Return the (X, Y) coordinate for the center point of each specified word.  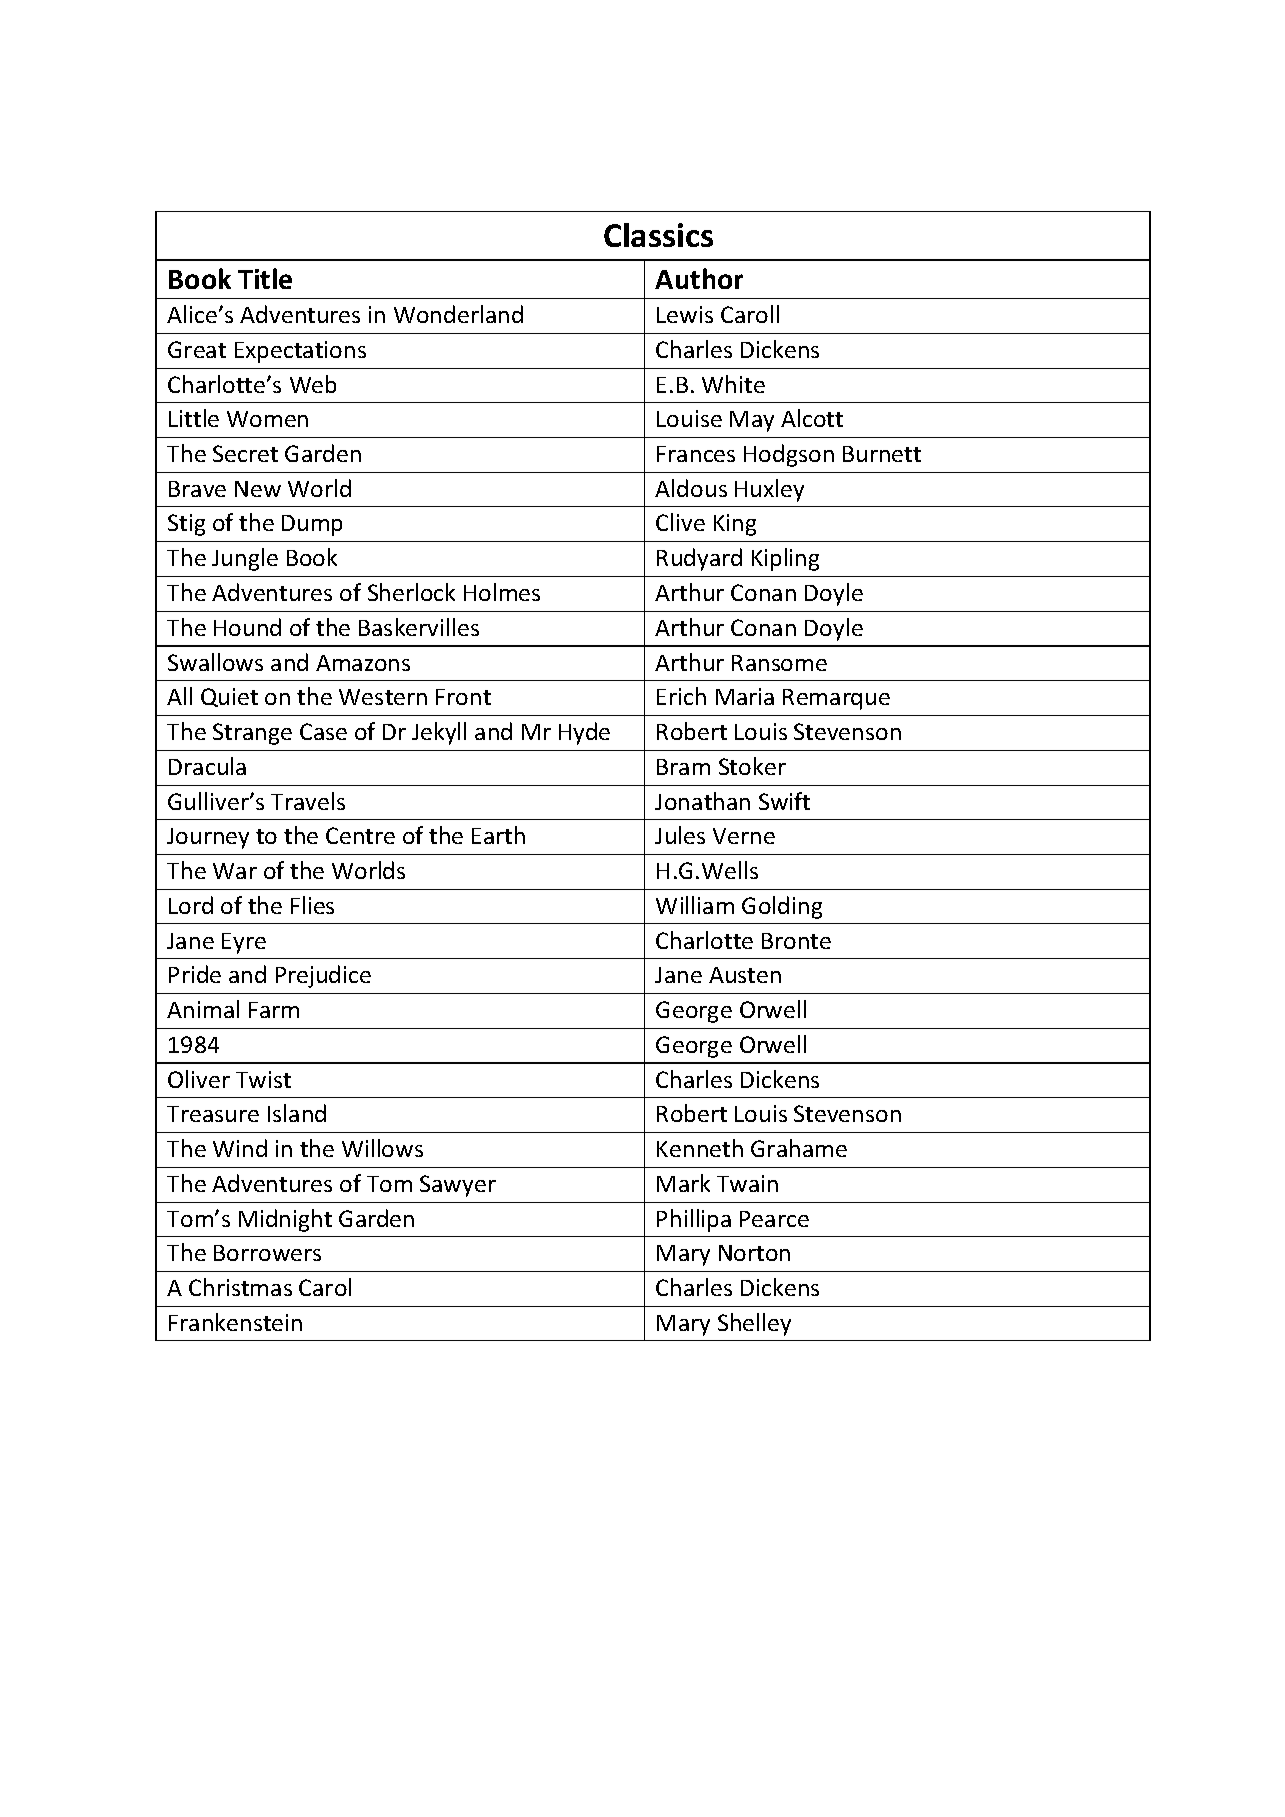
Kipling (785, 559)
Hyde (584, 733)
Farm (274, 1010)
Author (699, 278)
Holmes (502, 592)
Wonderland (458, 314)
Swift (784, 801)
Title (265, 278)
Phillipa (694, 1220)
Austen (745, 975)
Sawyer (458, 1186)
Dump (312, 525)
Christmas (240, 1287)
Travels (308, 801)
